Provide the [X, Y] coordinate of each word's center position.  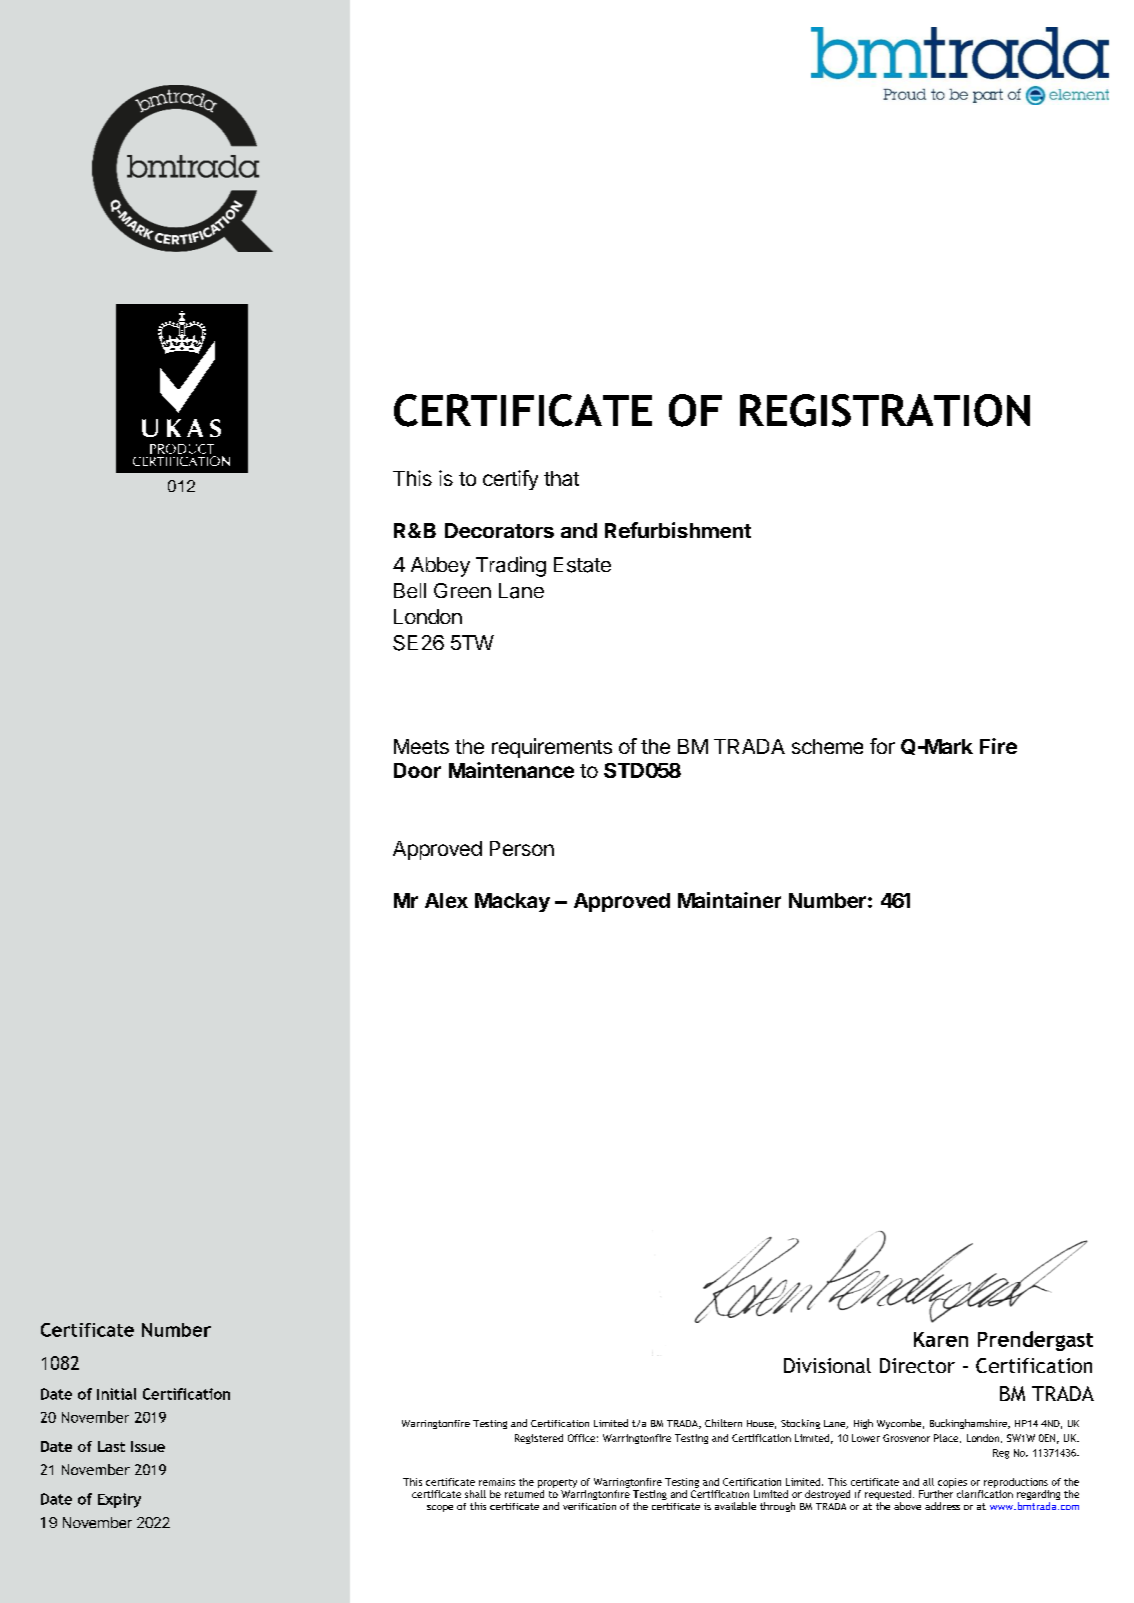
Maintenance [511, 770]
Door [417, 770]
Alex [446, 900]
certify [510, 480]
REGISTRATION [885, 410]
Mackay [512, 902]
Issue [148, 1446]
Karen [941, 1339]
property [557, 1483]
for [882, 746]
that [561, 478]
